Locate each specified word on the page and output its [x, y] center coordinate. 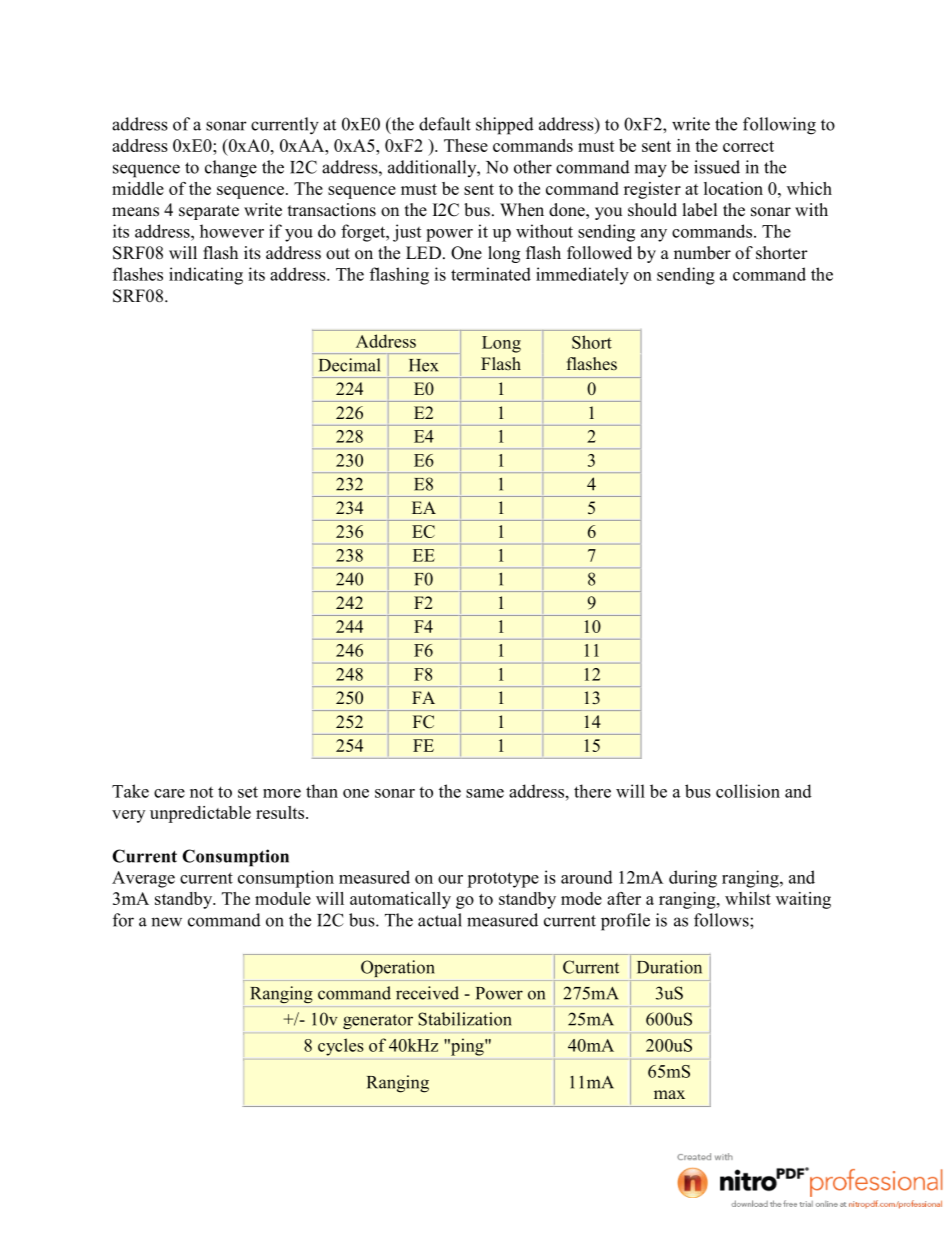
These [466, 145]
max [669, 1094]
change [231, 169]
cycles [341, 1047]
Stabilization [465, 1019]
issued [717, 167]
